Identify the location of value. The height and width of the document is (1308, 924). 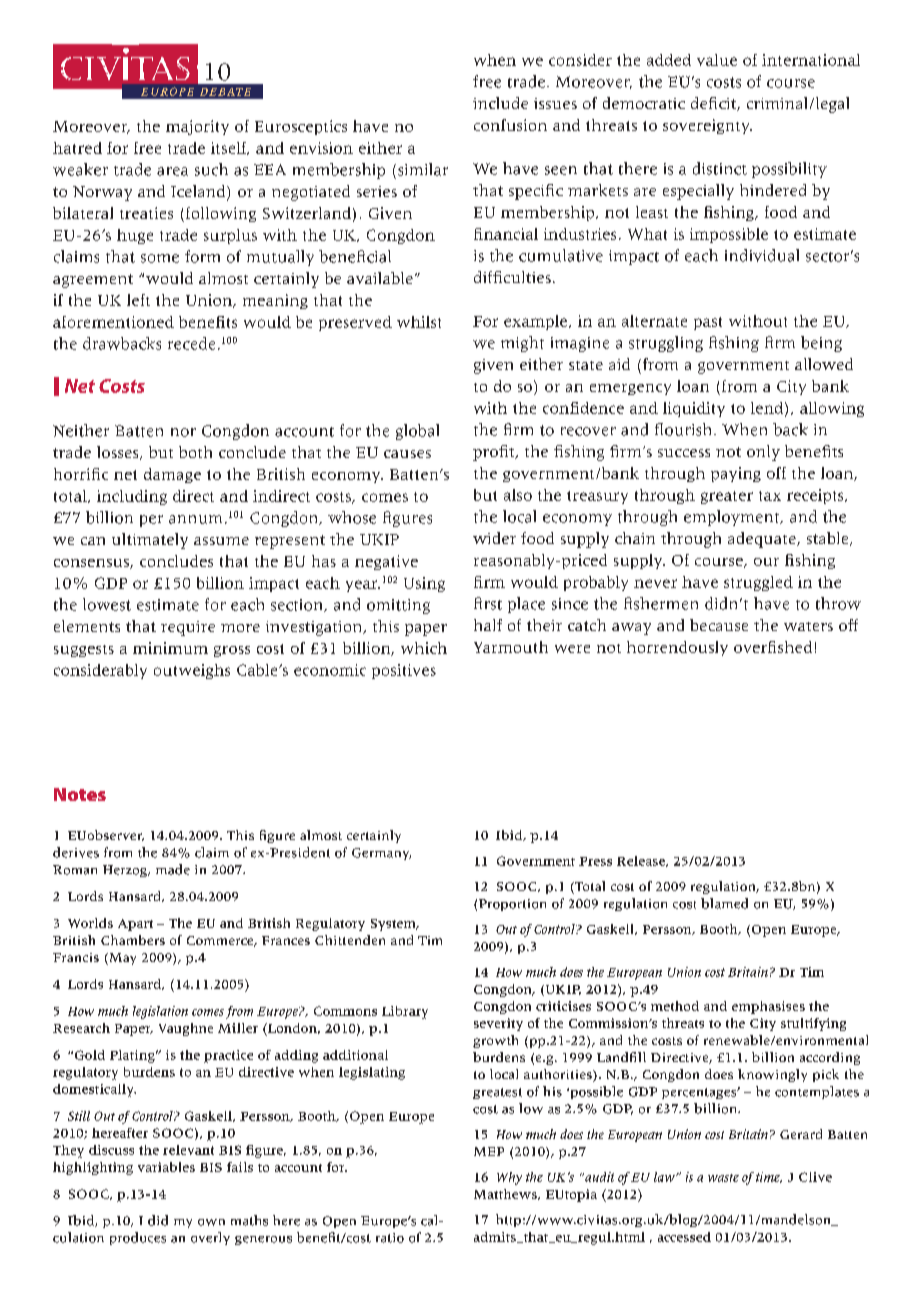
(717, 60).
